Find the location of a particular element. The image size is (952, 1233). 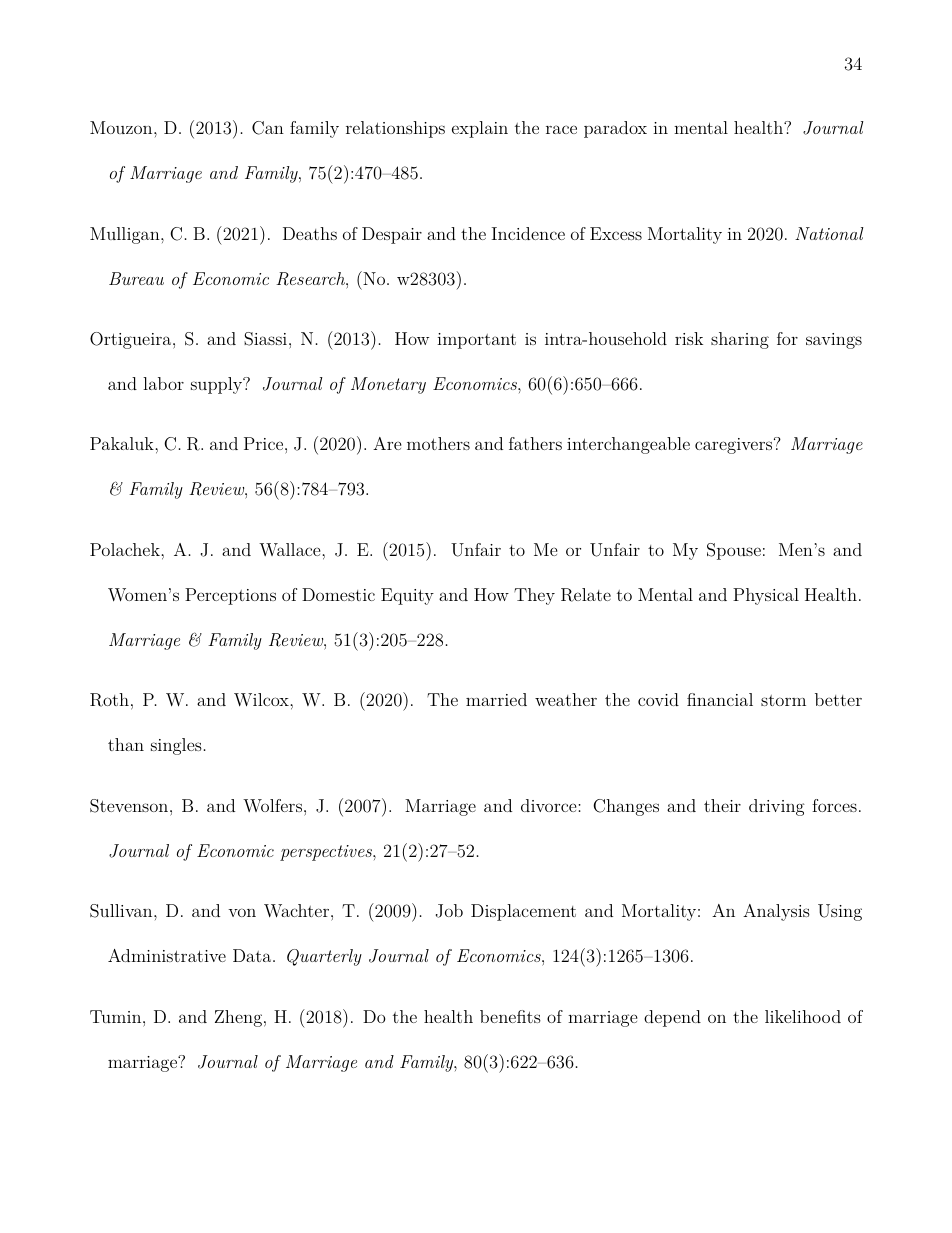

driving is located at coordinates (777, 807).
